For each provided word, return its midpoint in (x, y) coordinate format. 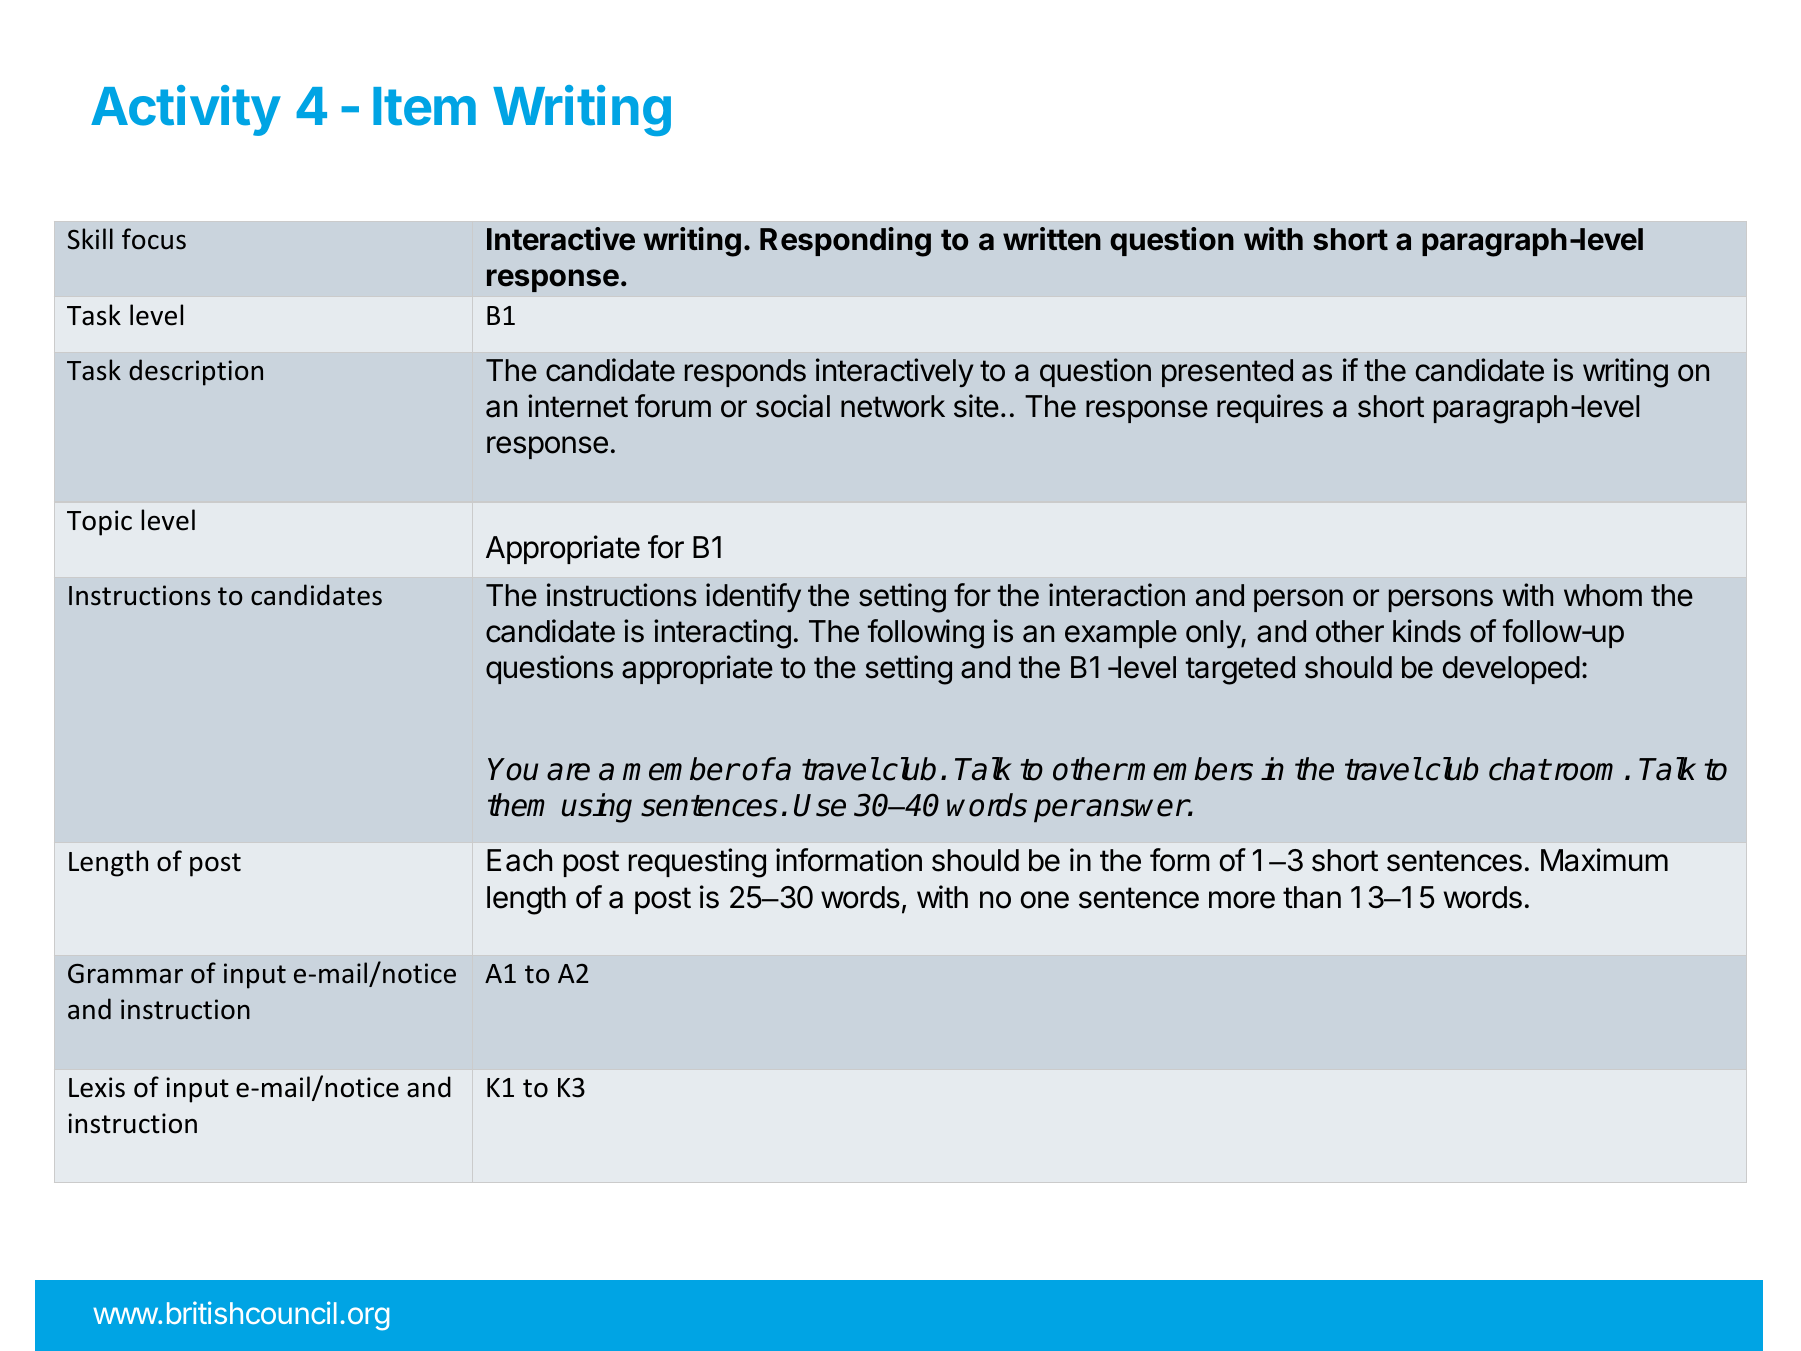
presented (1227, 373)
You (513, 769)
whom (1603, 595)
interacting (722, 634)
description (196, 372)
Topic (99, 523)
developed (1511, 670)
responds (745, 373)
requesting (697, 863)
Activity (186, 110)
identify (753, 597)
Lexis (97, 1087)
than (1312, 897)
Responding (845, 242)
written (1052, 239)
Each (519, 860)
